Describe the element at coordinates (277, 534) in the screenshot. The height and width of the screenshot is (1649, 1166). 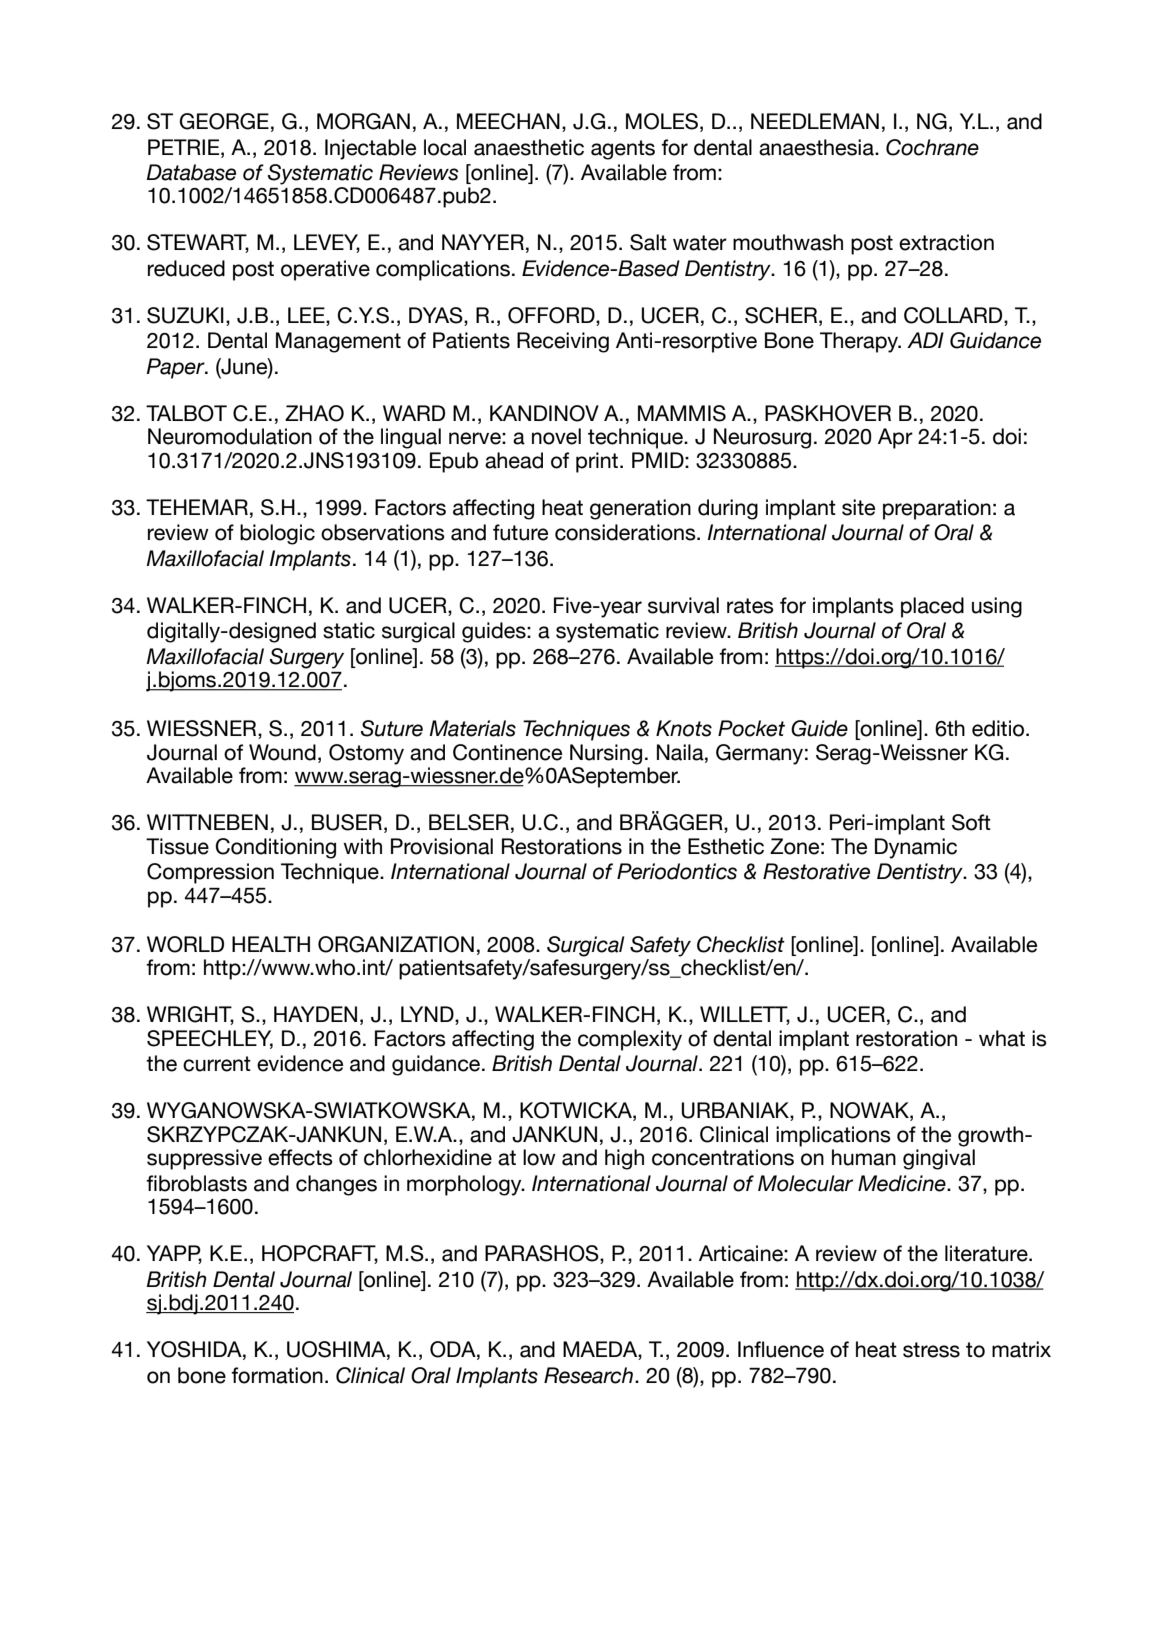
I see `biologic` at that location.
